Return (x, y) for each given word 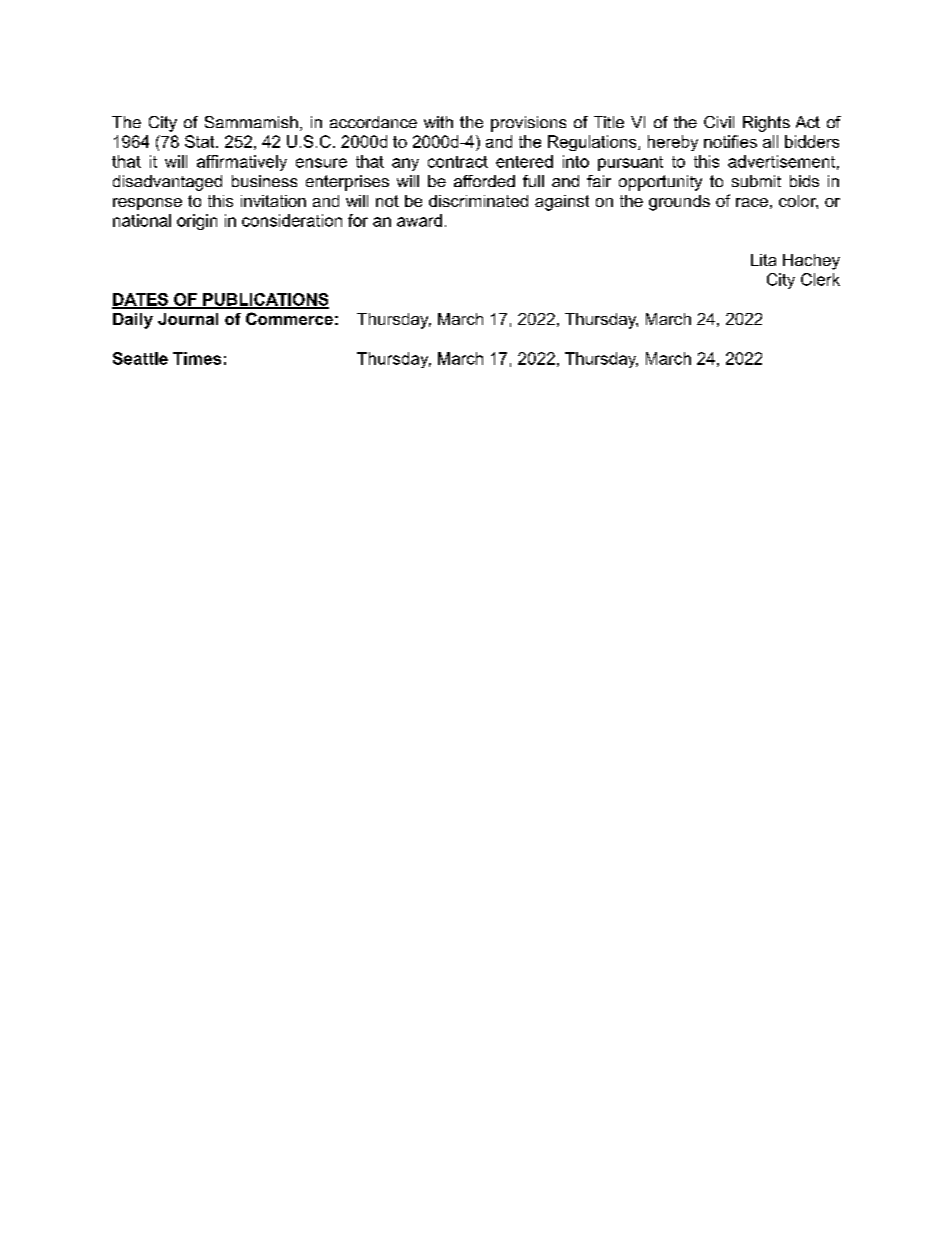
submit (756, 181)
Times (197, 358)
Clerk (820, 279)
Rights (766, 124)
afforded (484, 181)
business (264, 181)
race (752, 202)
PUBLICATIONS (265, 300)
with (438, 122)
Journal (188, 319)
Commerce (289, 318)
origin (197, 222)
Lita (763, 260)
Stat (201, 141)
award (419, 220)
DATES (141, 300)
